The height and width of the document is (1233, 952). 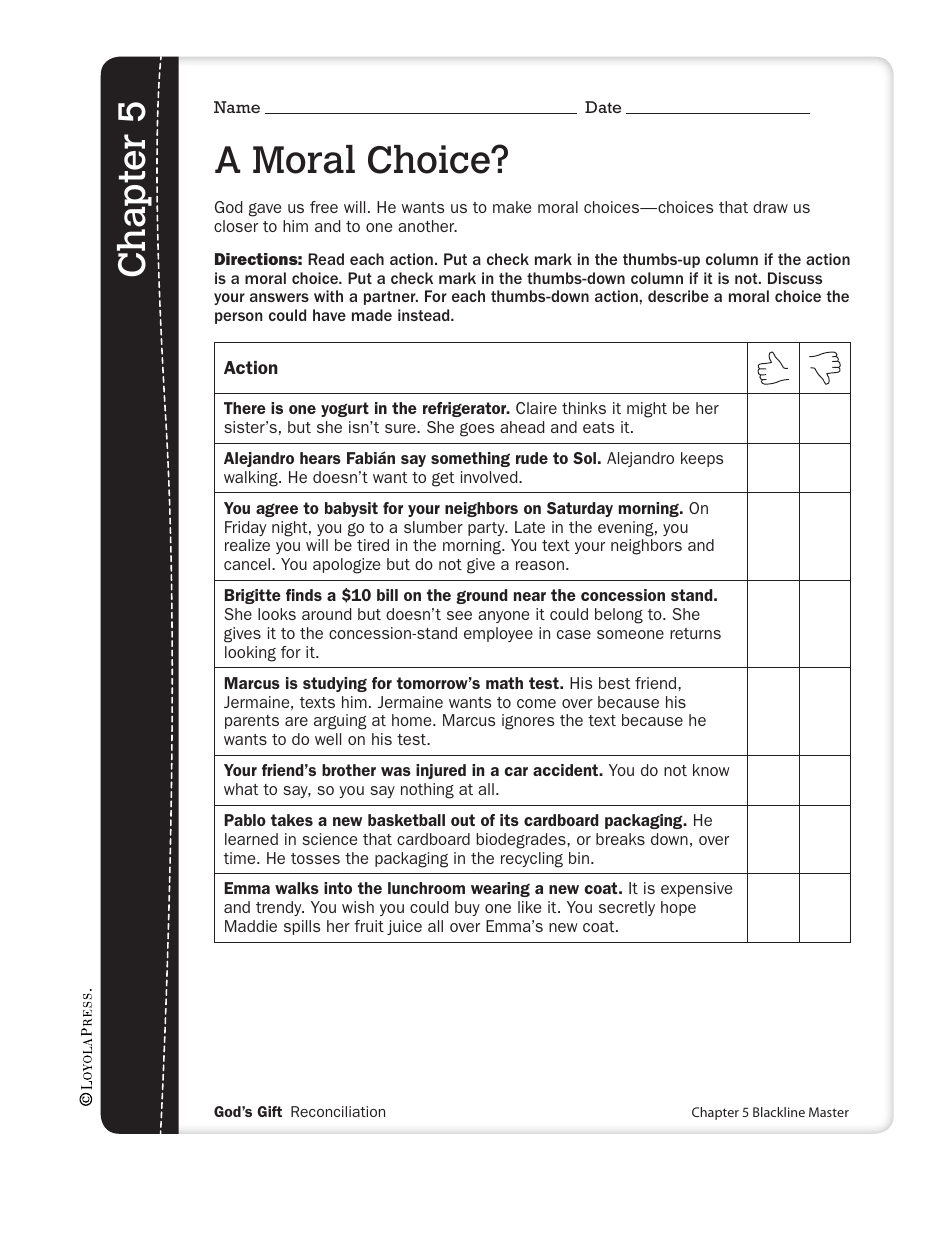 I want to click on Master, so click(x=829, y=1112).
